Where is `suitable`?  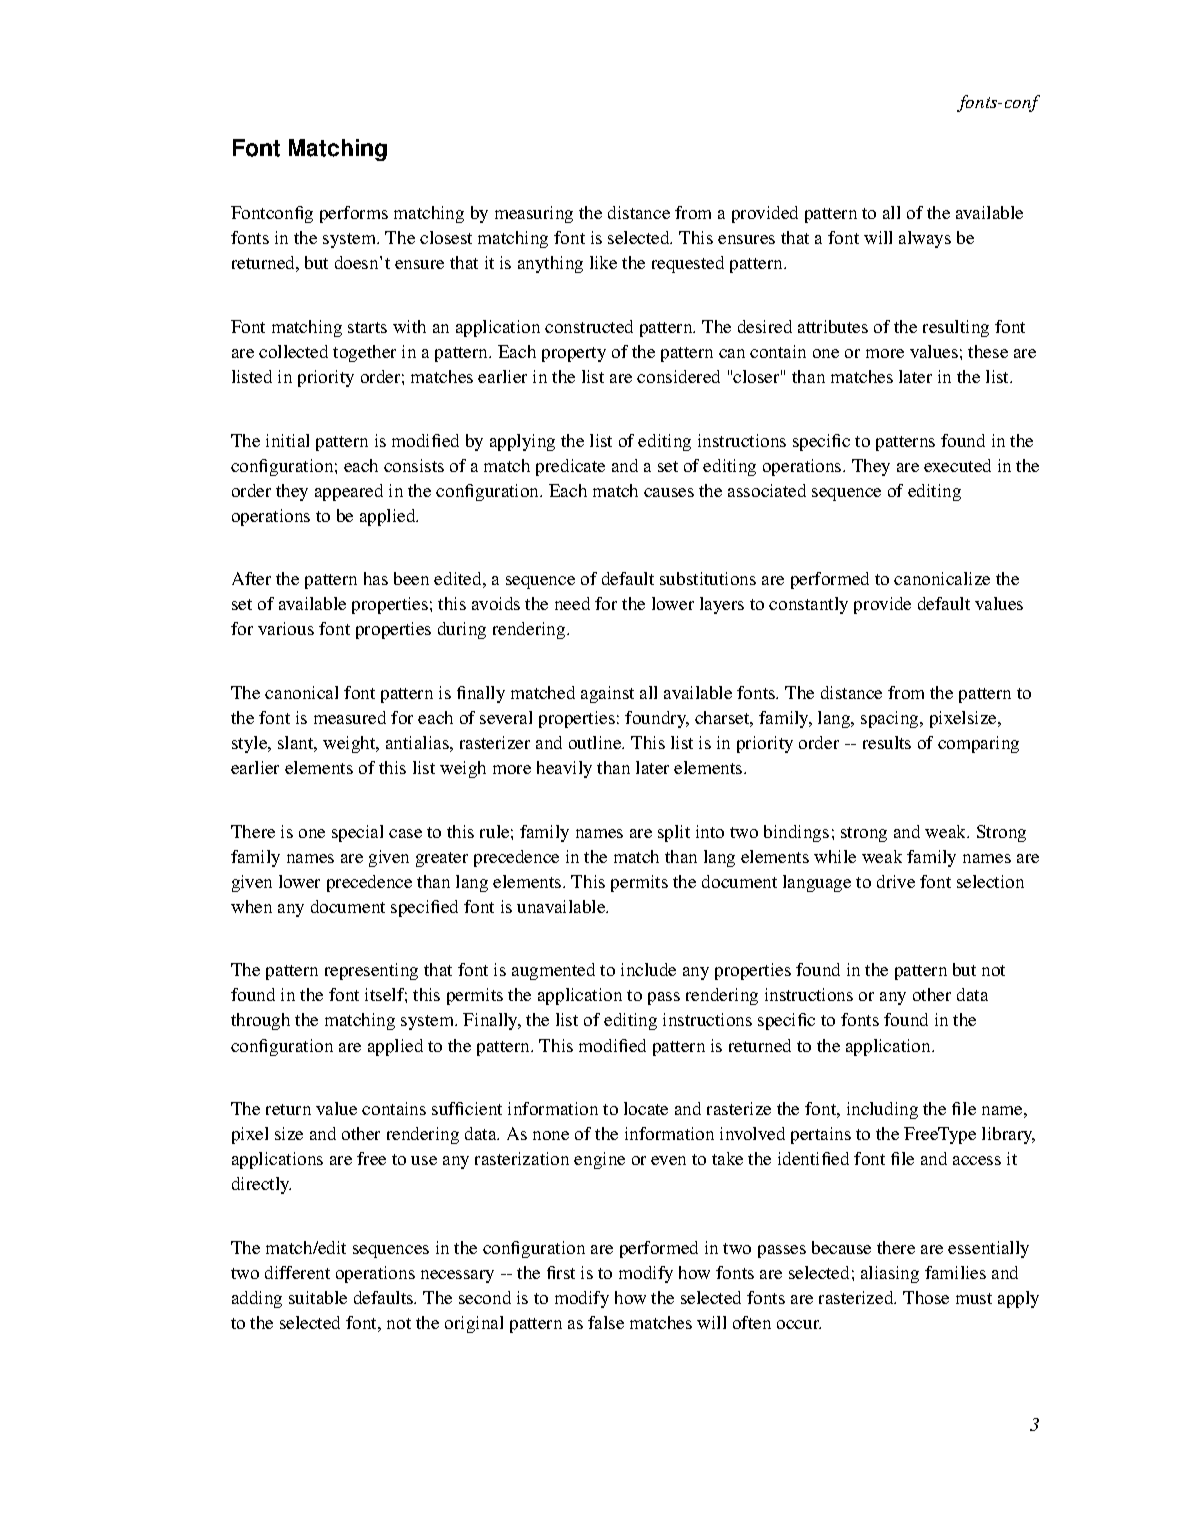 suitable is located at coordinates (318, 1297).
